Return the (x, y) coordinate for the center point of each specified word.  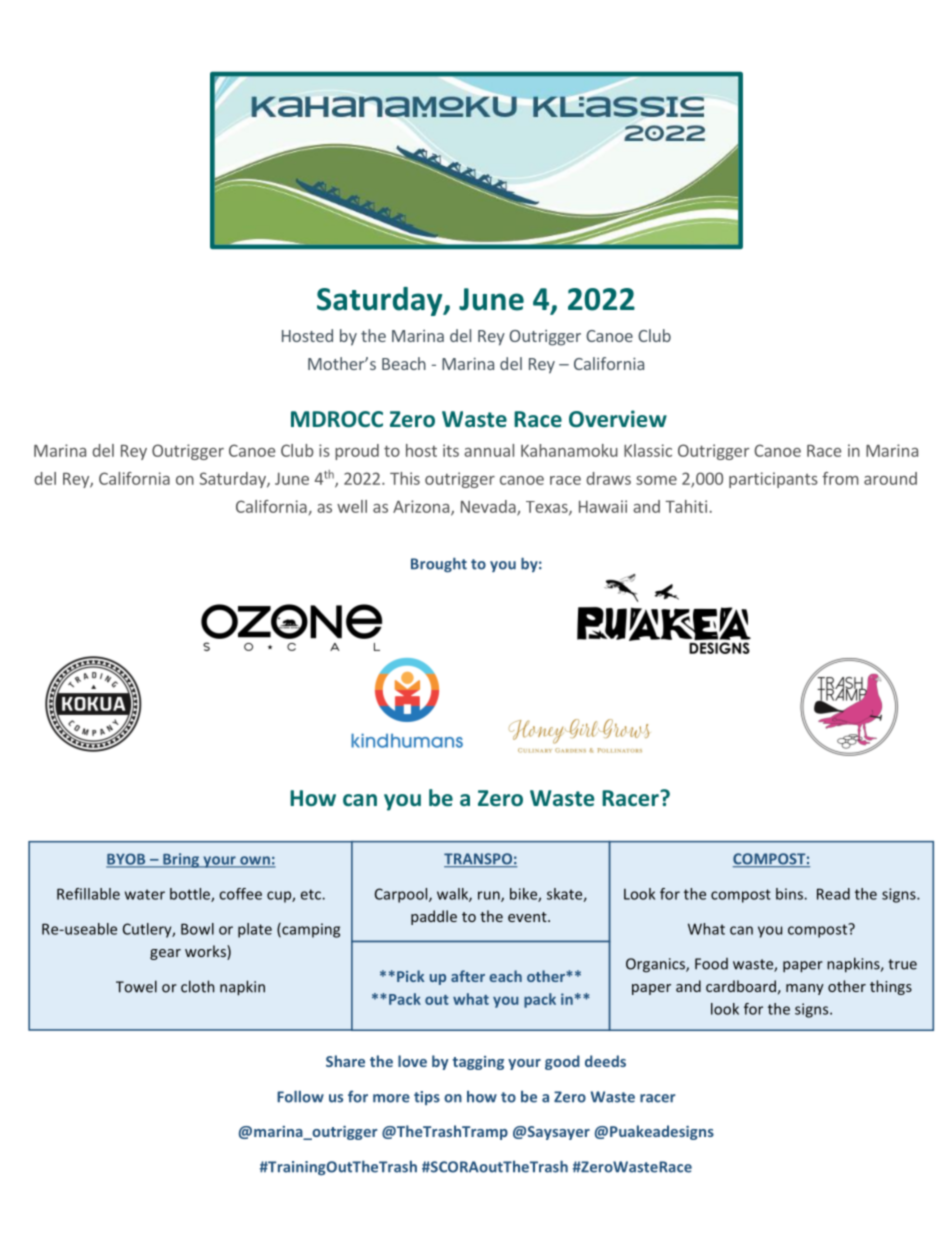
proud (357, 452)
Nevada (489, 507)
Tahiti (686, 506)
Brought (439, 564)
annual (489, 450)
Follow (300, 1096)
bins (790, 894)
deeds (605, 1061)
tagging (478, 1063)
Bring (181, 860)
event (528, 917)
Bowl (197, 929)
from (840, 478)
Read (833, 894)
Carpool (402, 895)
